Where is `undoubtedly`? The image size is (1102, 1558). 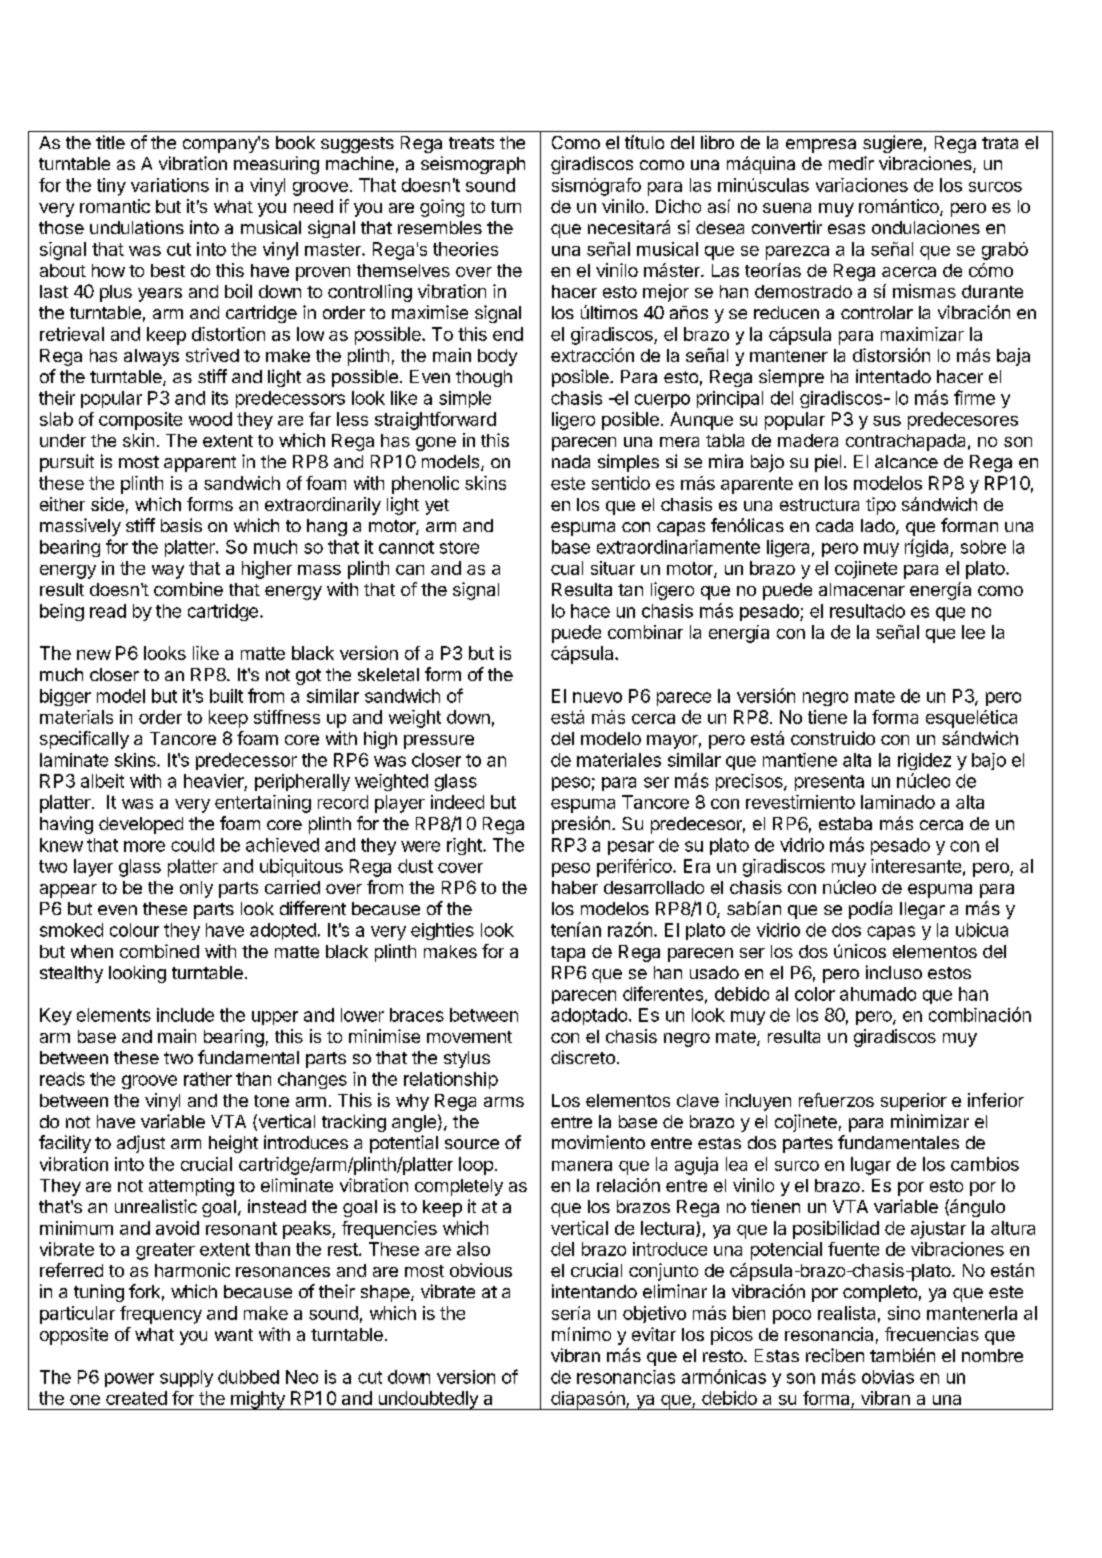 undoubtedly is located at coordinates (428, 1400).
